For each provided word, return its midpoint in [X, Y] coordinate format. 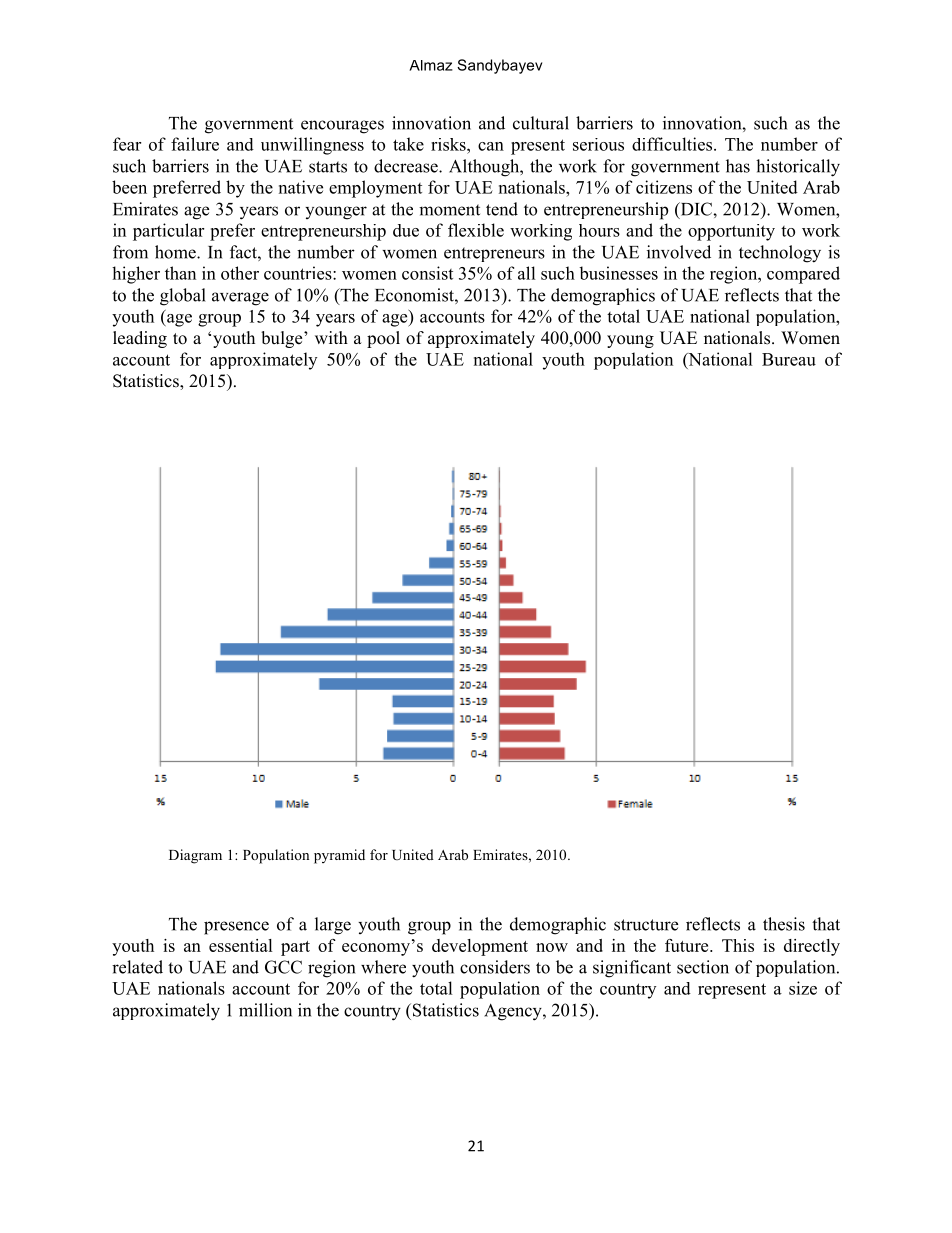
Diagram [195, 856]
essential [241, 945]
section [703, 967]
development [480, 947]
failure [195, 144]
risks [449, 144]
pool [383, 339]
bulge [283, 339]
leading [140, 339]
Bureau [789, 359]
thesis [784, 924]
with [331, 337]
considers [495, 967]
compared [803, 275]
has [738, 166]
